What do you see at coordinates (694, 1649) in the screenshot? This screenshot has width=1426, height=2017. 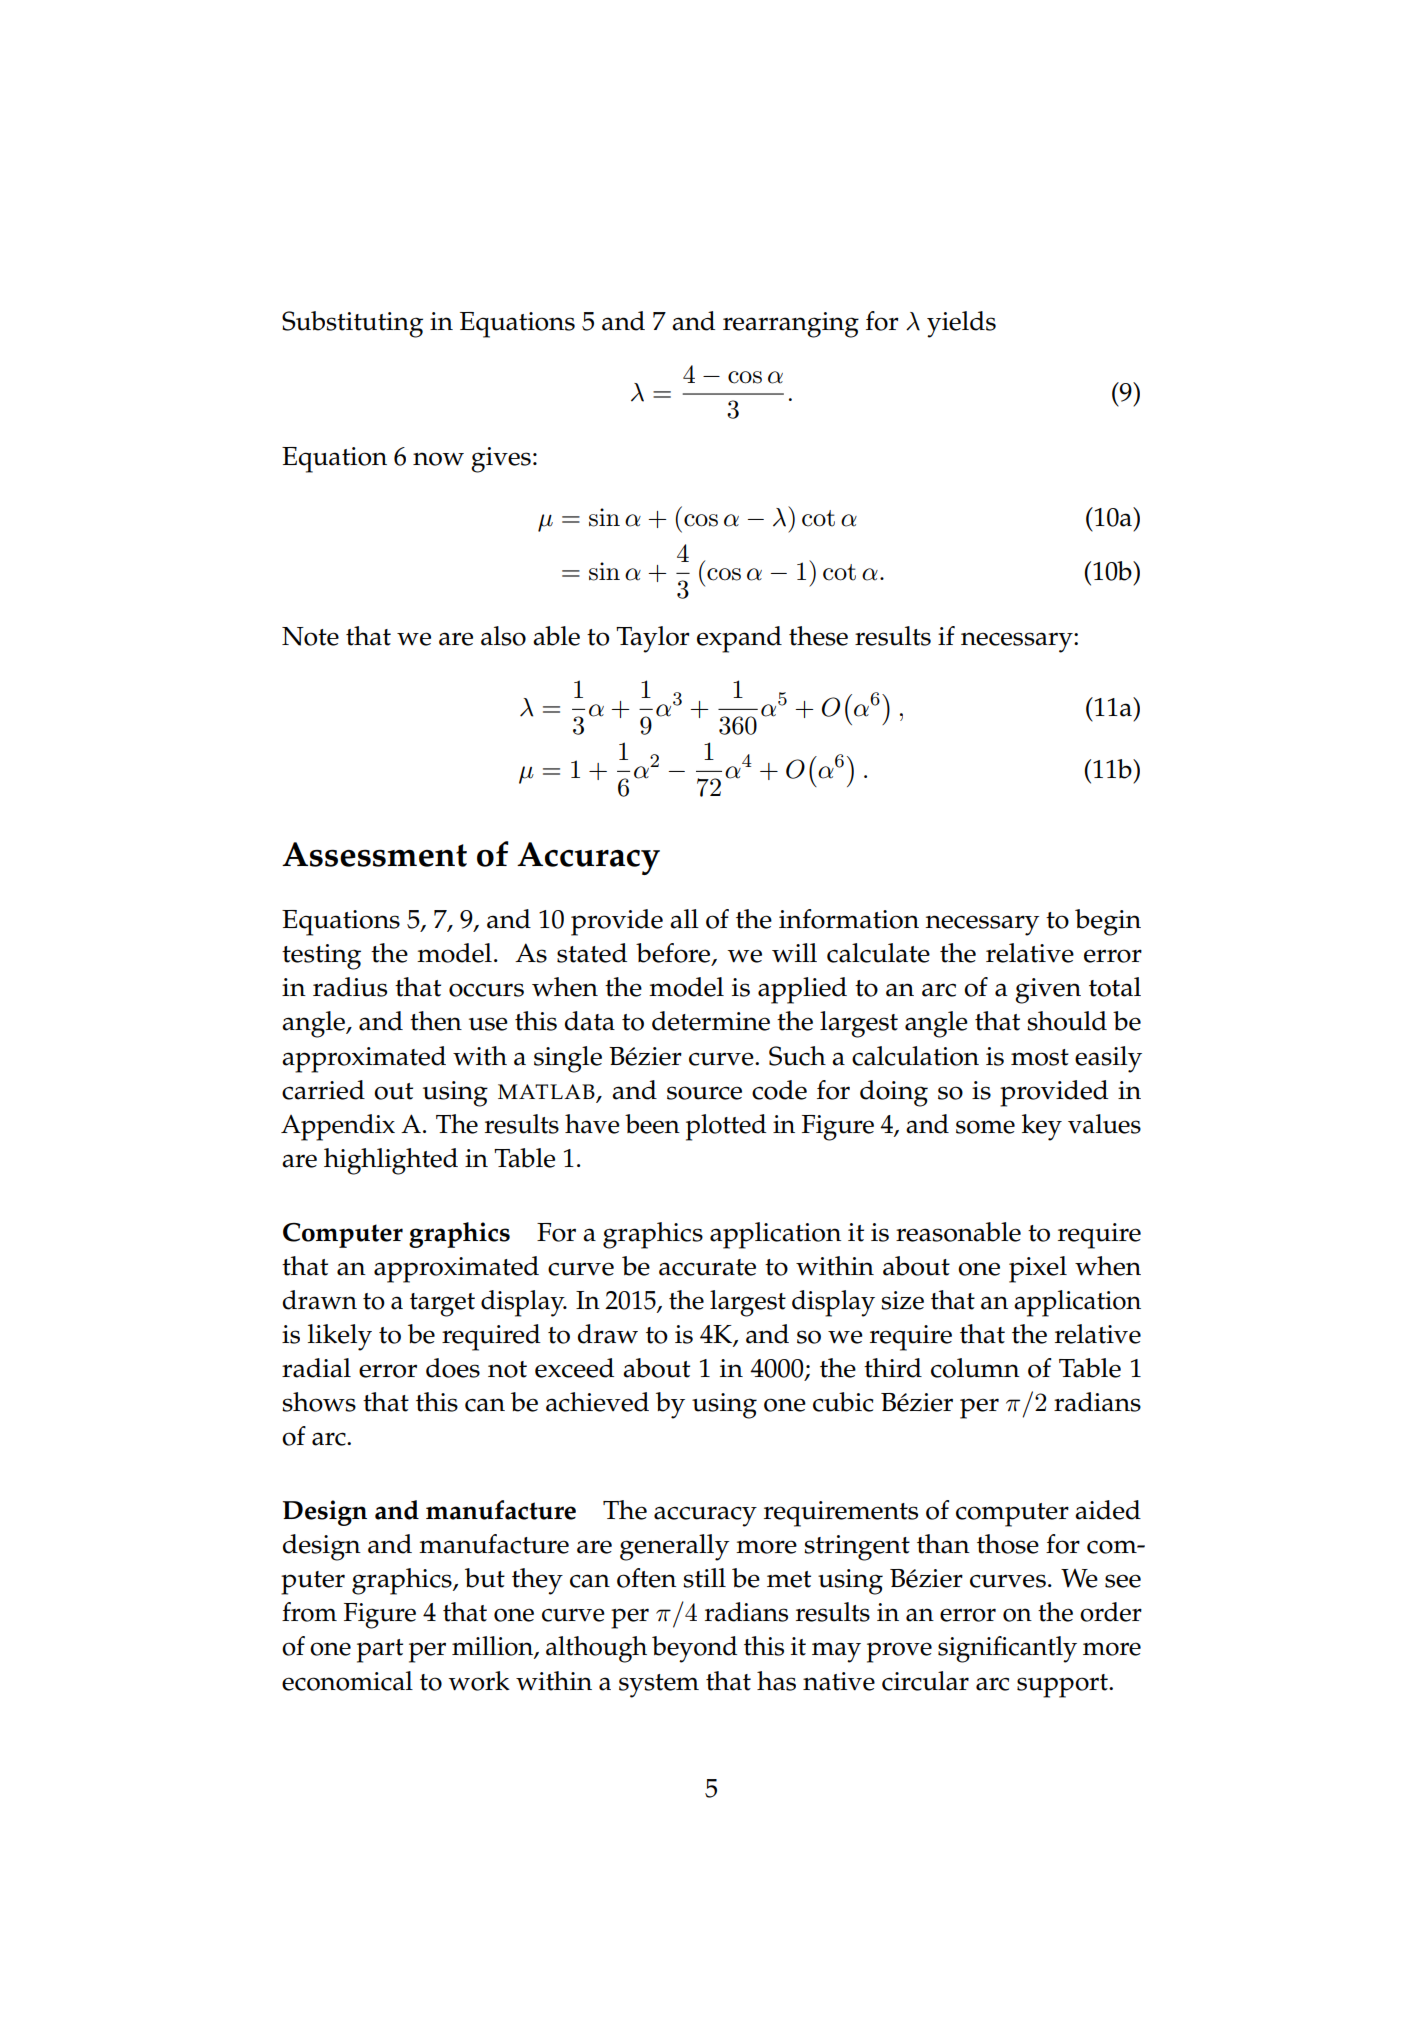 I see `beyond` at bounding box center [694, 1649].
